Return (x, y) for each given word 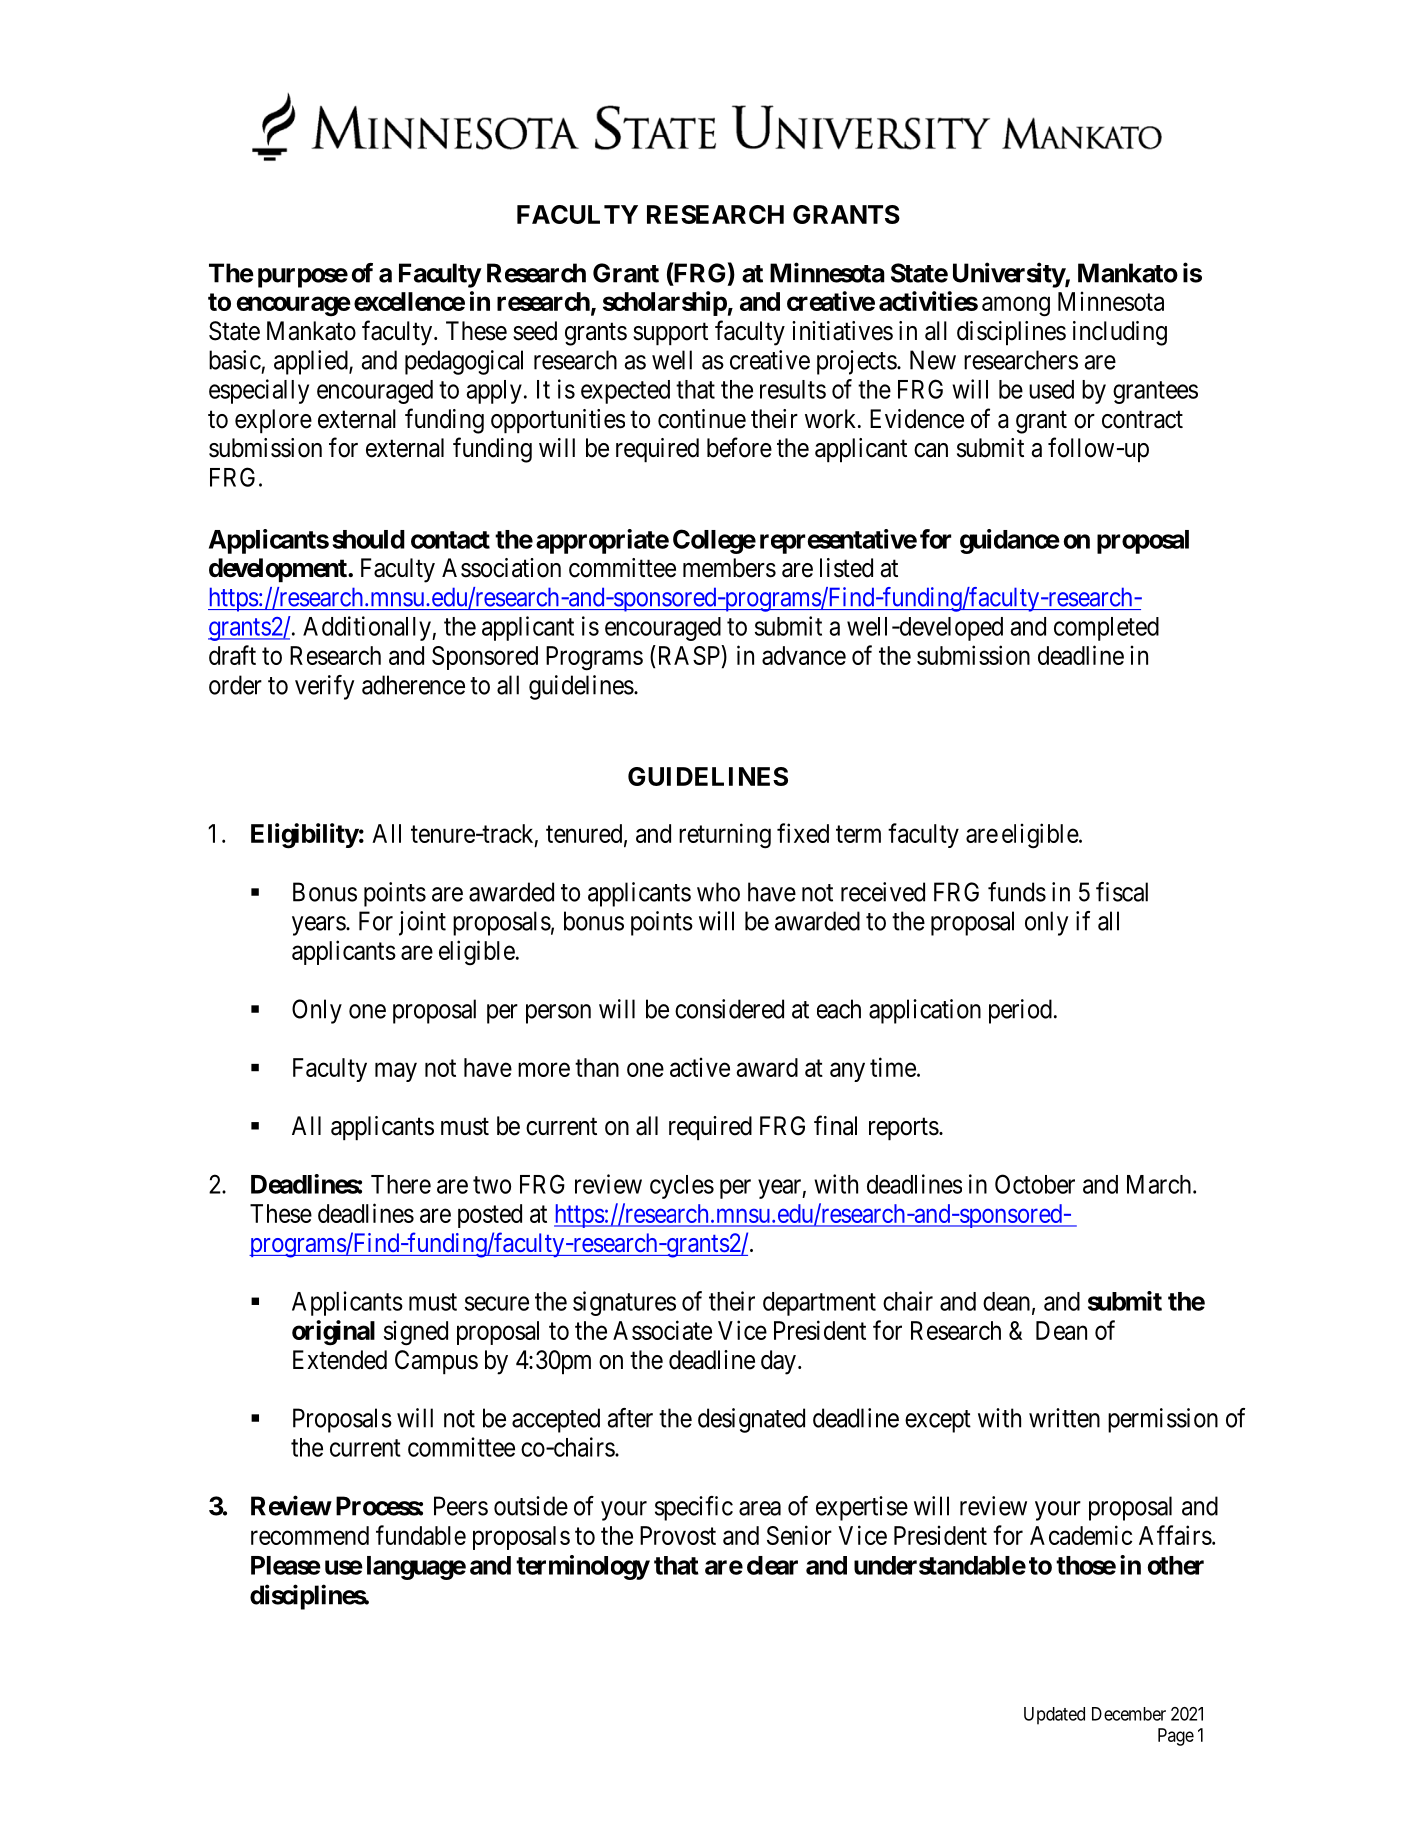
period (1020, 1011)
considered (729, 1009)
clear (772, 1565)
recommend (310, 1535)
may (396, 1072)
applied (312, 362)
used (1051, 389)
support (670, 334)
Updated (1054, 1716)
